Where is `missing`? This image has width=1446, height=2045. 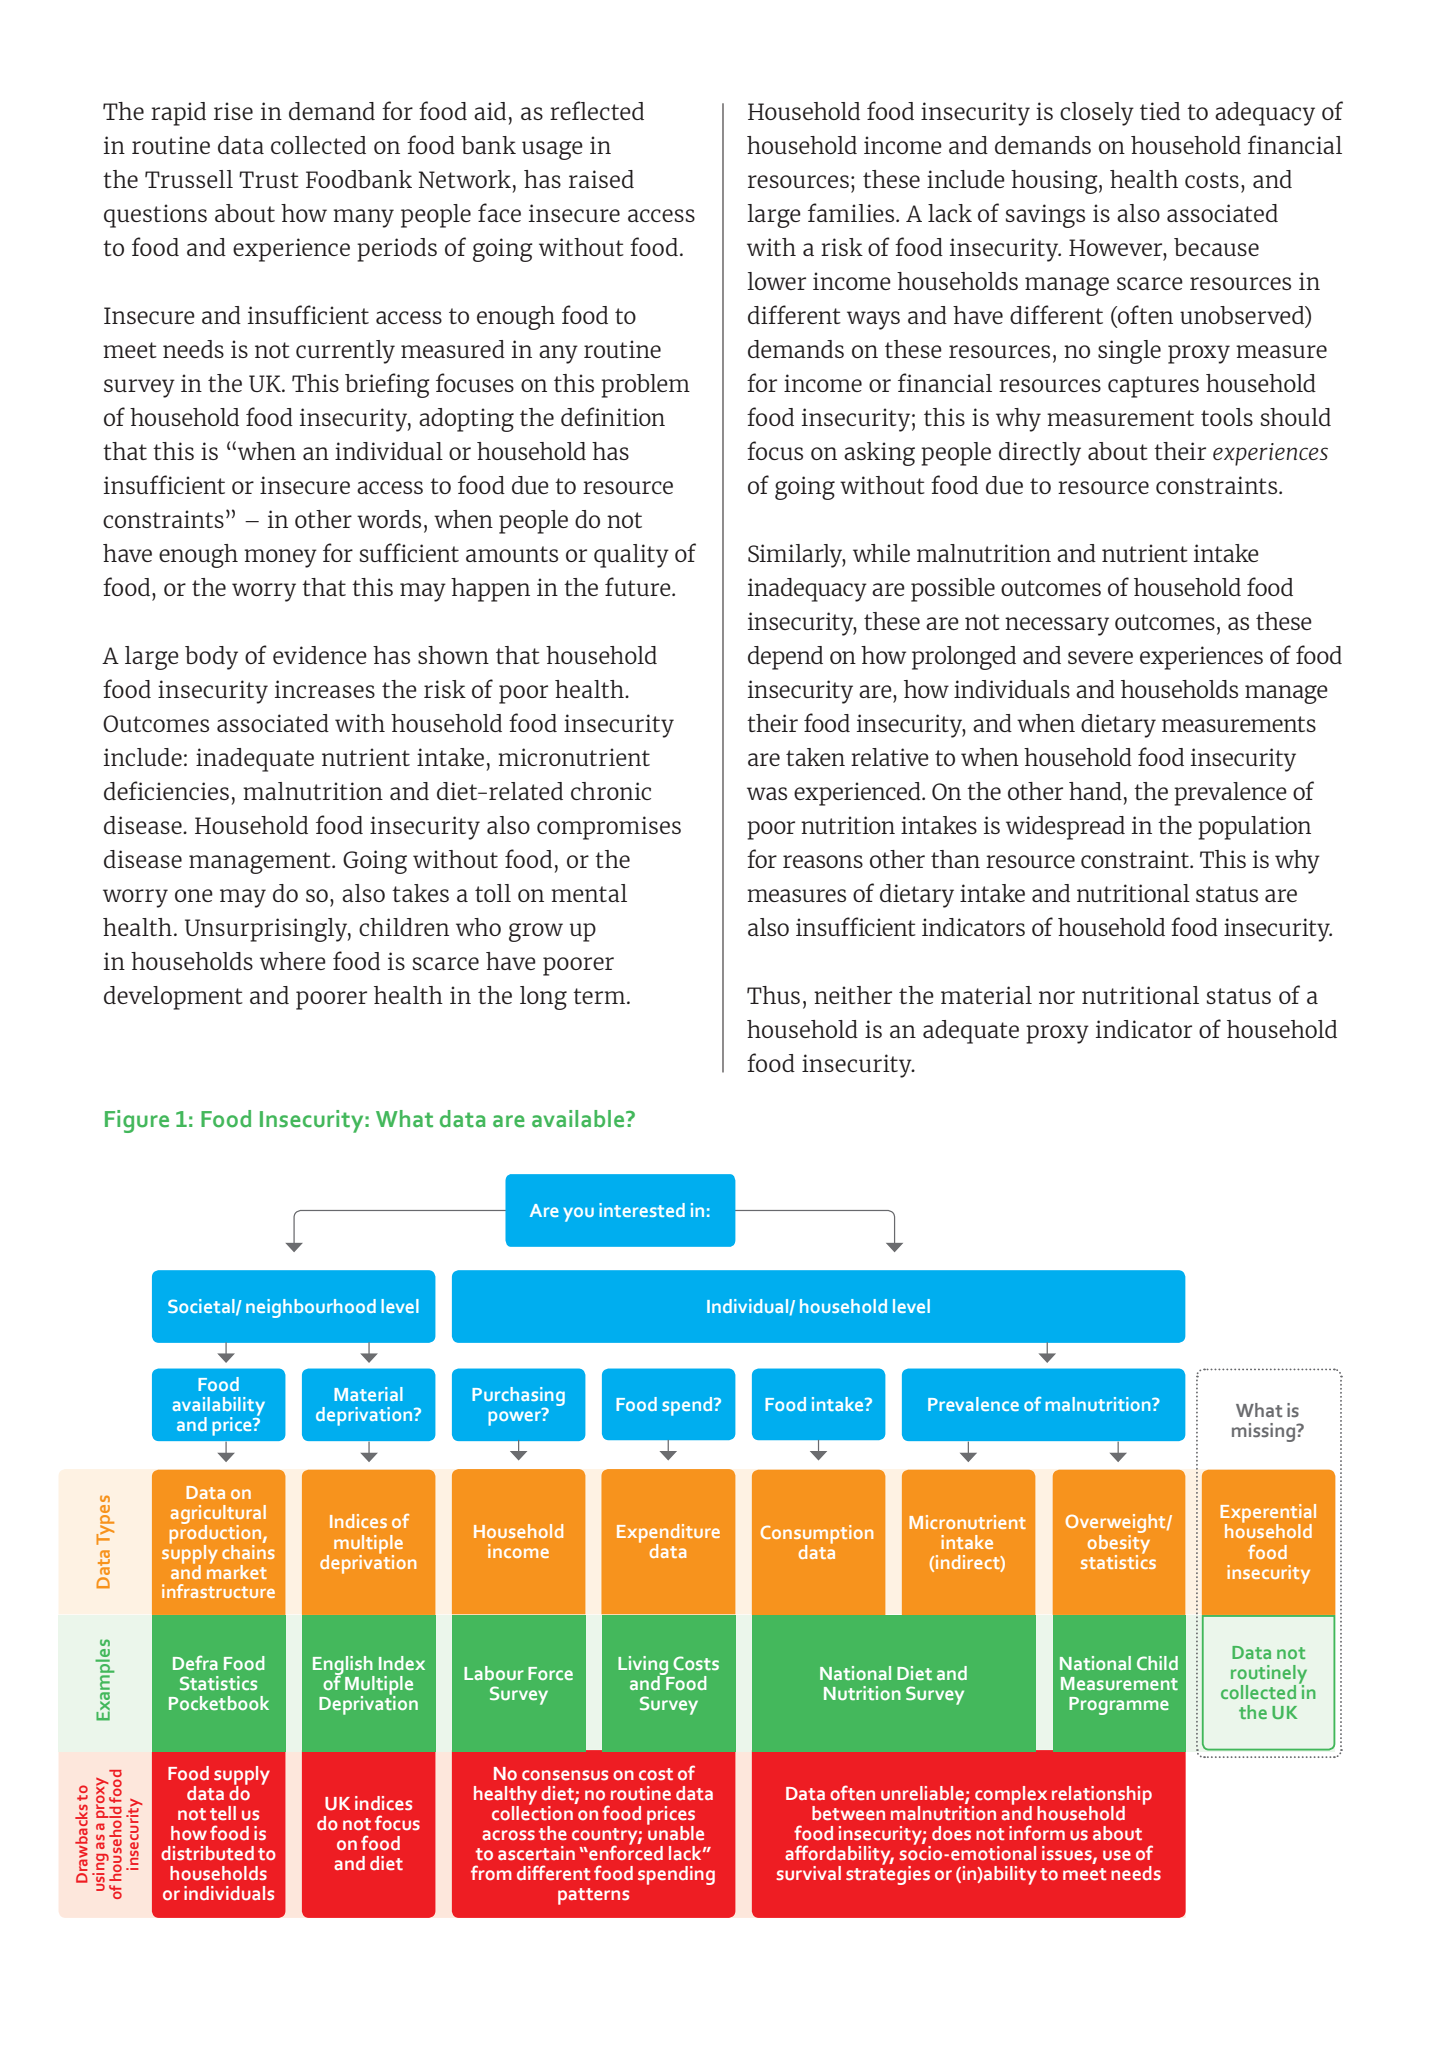
missing is located at coordinates (1265, 1432).
